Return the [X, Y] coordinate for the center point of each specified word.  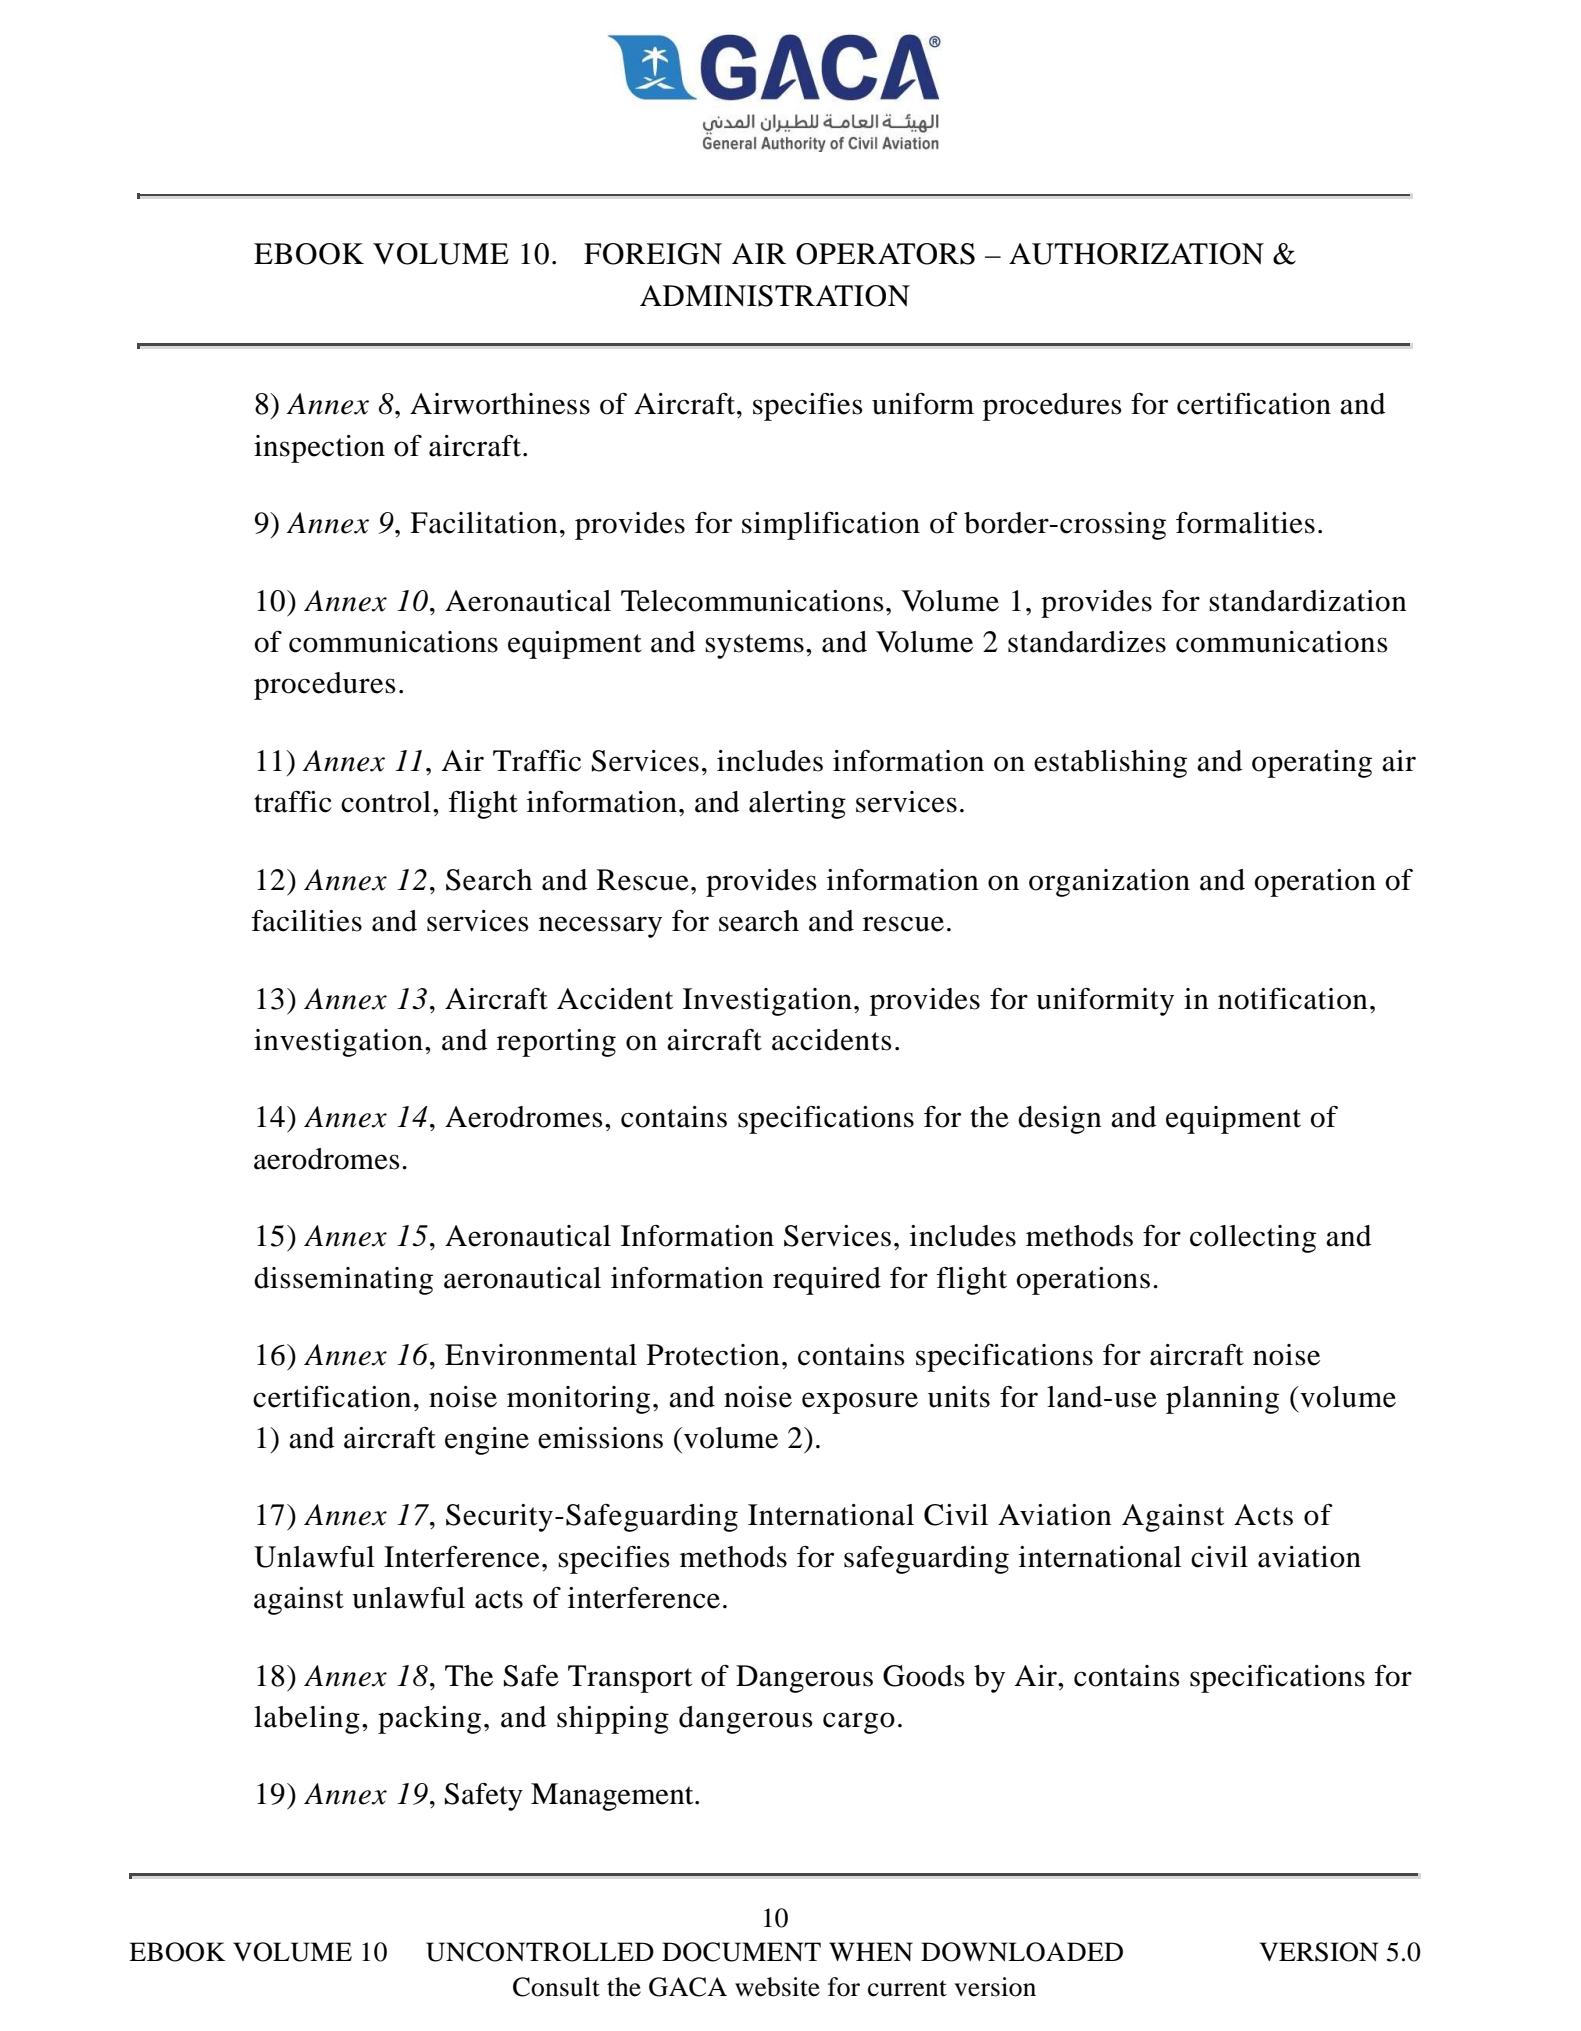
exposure [860, 1403]
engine [487, 1441]
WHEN [871, 1951]
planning [1222, 1400]
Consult [556, 1987]
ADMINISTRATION [775, 296]
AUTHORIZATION [1136, 254]
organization [1109, 883]
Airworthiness [500, 404]
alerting [797, 805]
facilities [307, 921]
